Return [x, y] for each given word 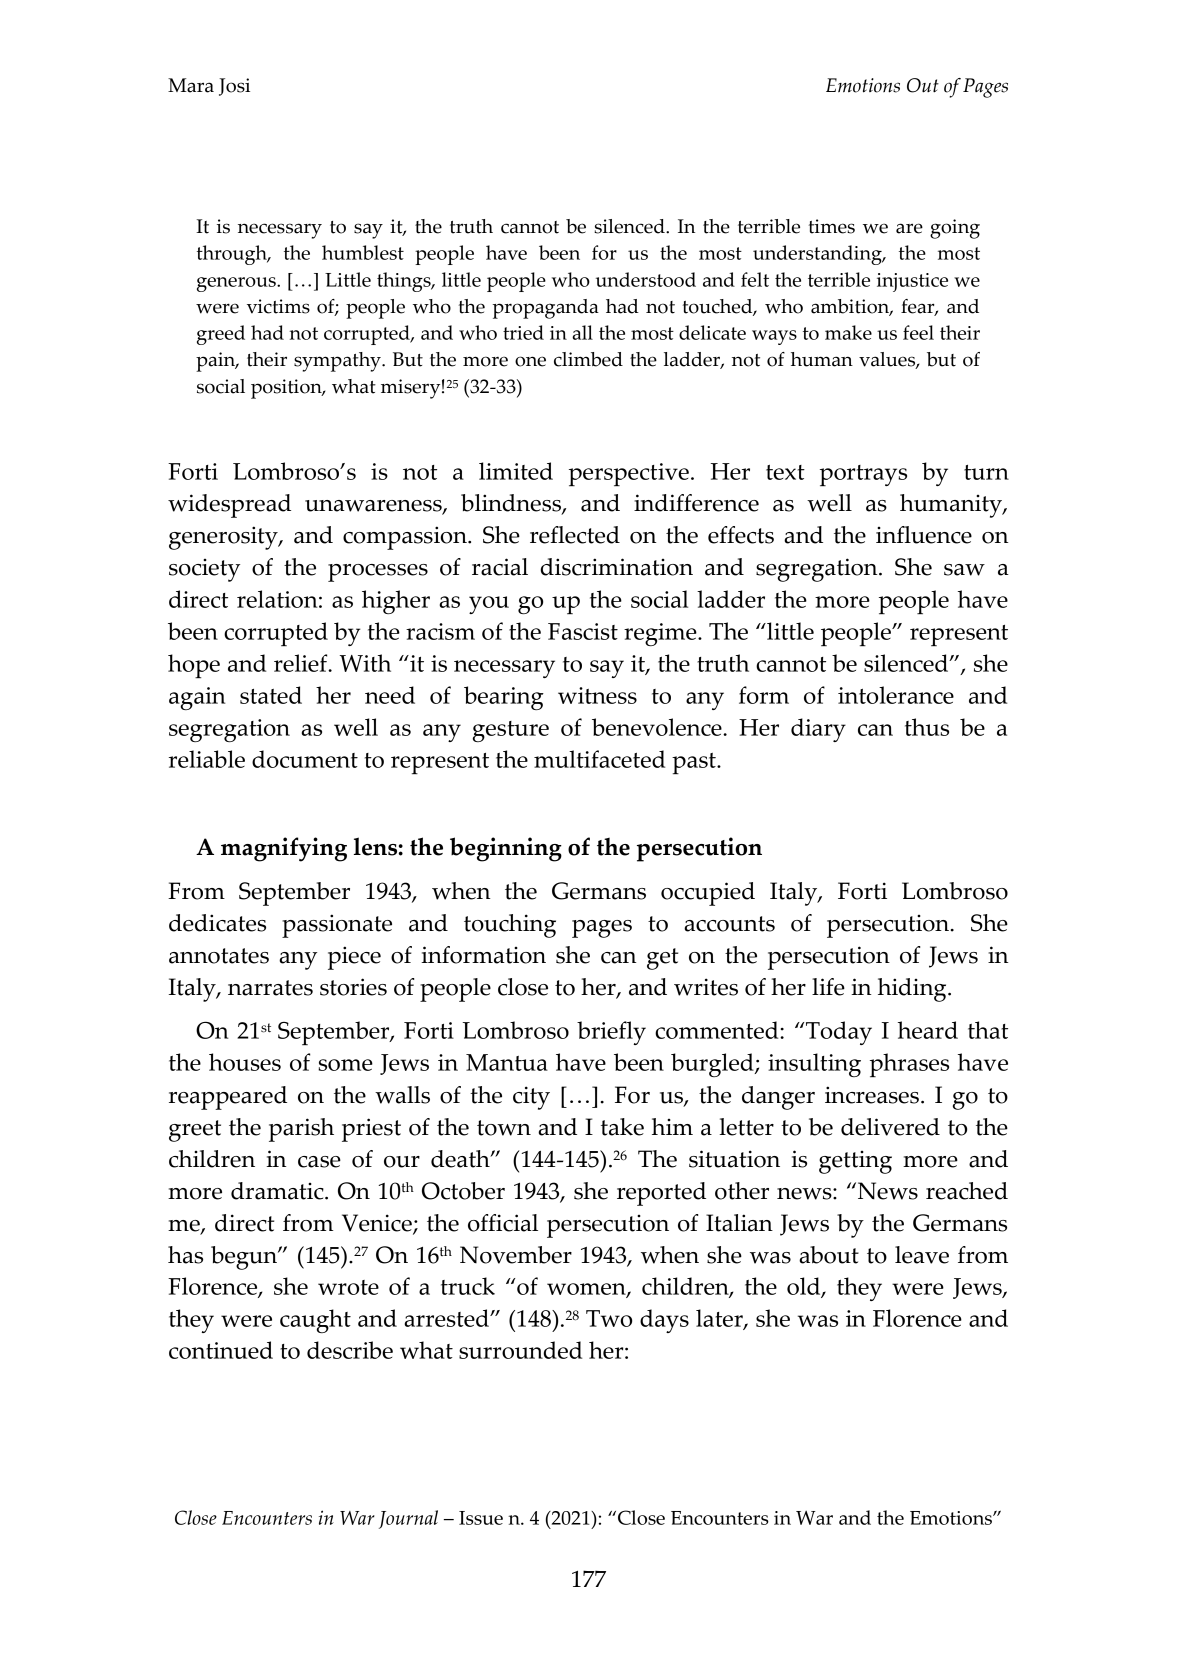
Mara [191, 85]
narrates [270, 988]
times [832, 226]
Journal [408, 1519]
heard [928, 1030]
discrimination [617, 567]
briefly [611, 1033]
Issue [481, 1518]
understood [646, 279]
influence [924, 535]
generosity [224, 538]
